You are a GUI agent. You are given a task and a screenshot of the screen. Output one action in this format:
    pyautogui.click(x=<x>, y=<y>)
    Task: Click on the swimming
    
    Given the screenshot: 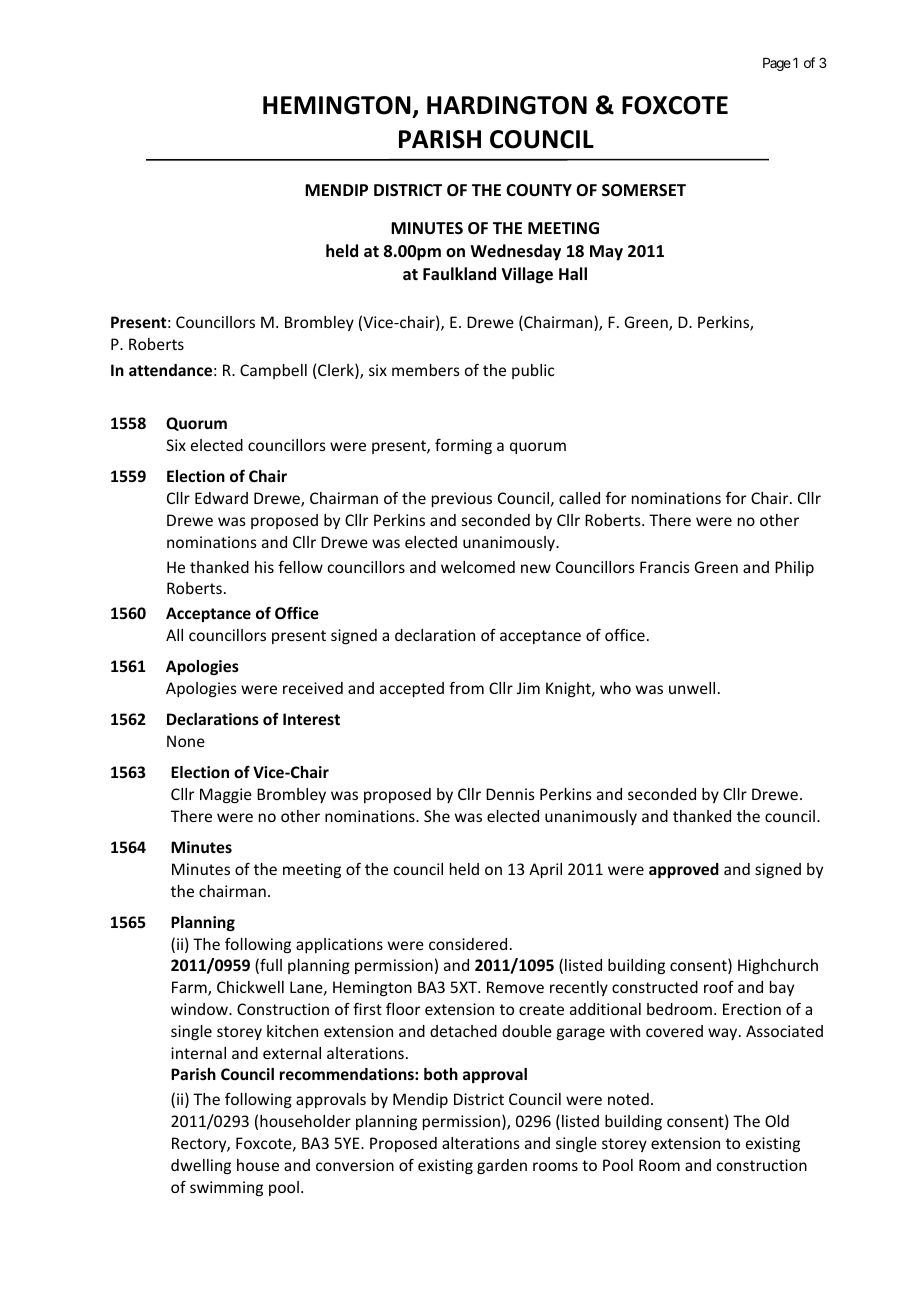 What is the action you would take?
    pyautogui.click(x=226, y=1188)
